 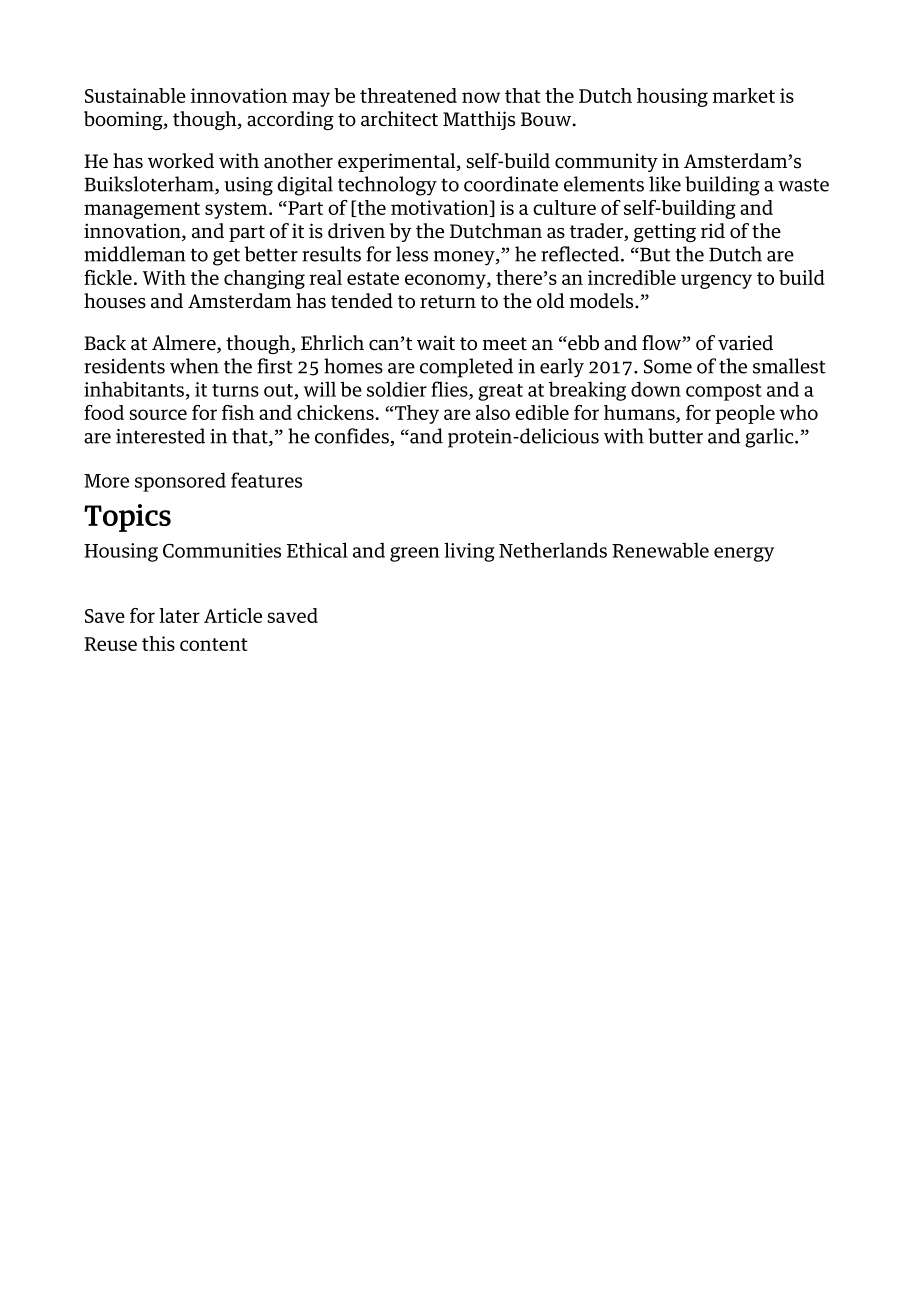 What do you see at coordinates (446, 281) in the document?
I see `economy` at bounding box center [446, 281].
